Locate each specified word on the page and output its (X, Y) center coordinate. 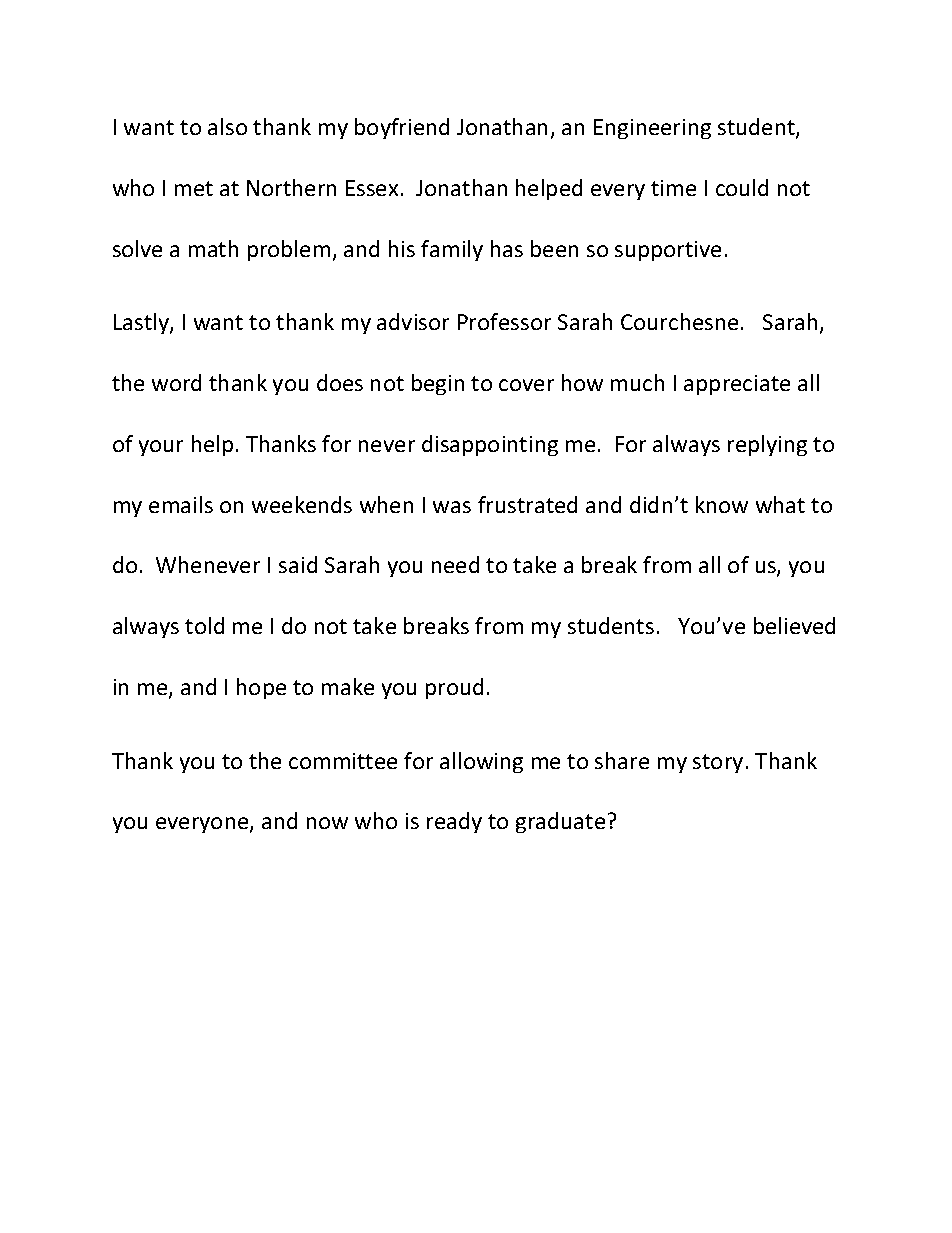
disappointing (490, 445)
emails (181, 504)
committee (343, 761)
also (227, 126)
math (213, 248)
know (722, 504)
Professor (504, 321)
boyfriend (402, 128)
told (204, 625)
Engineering (652, 129)
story (718, 763)
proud (454, 688)
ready (454, 822)
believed (794, 625)
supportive (668, 251)
